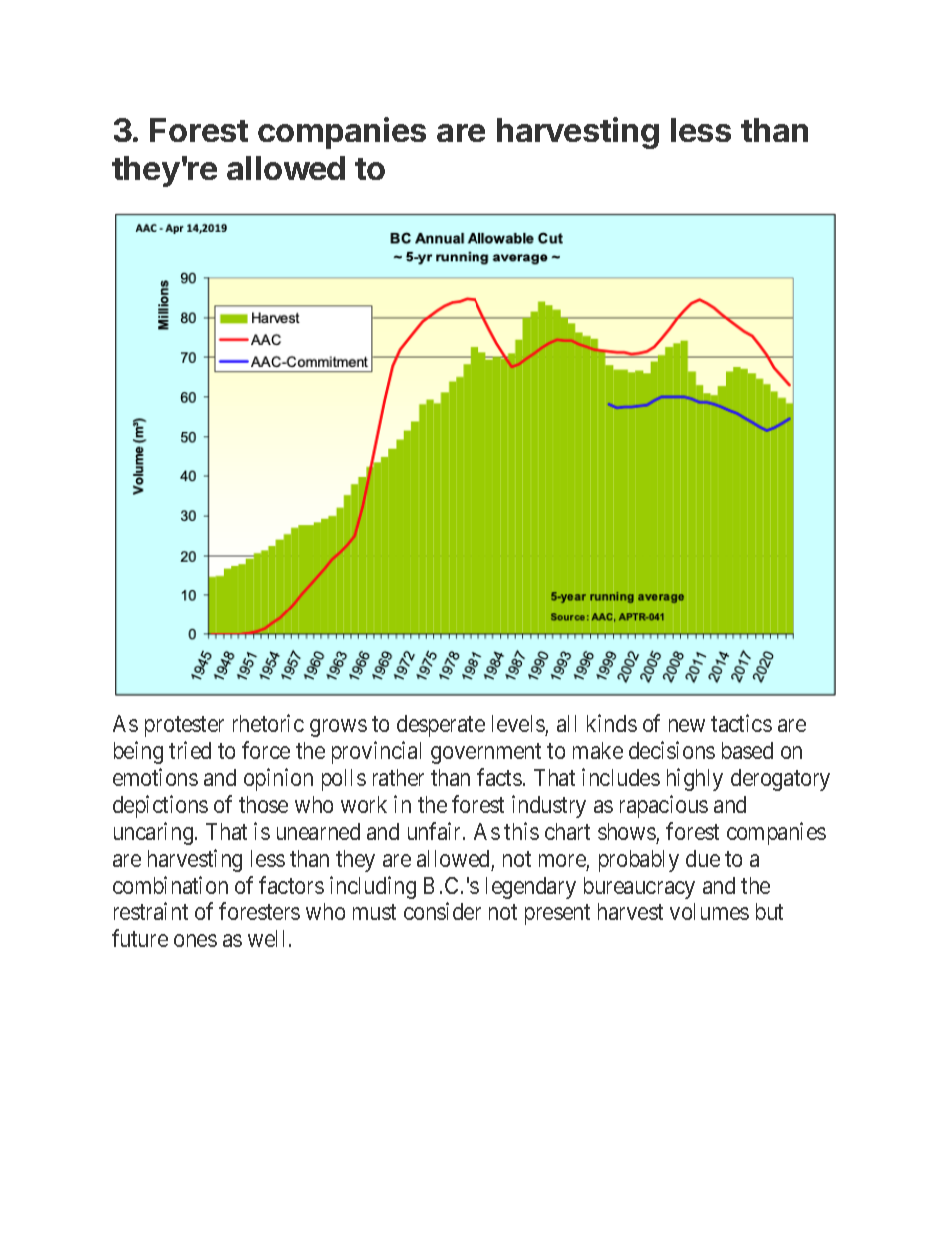 The image size is (952, 1233). What do you see at coordinates (499, 777) in the screenshot?
I see `facts` at bounding box center [499, 777].
